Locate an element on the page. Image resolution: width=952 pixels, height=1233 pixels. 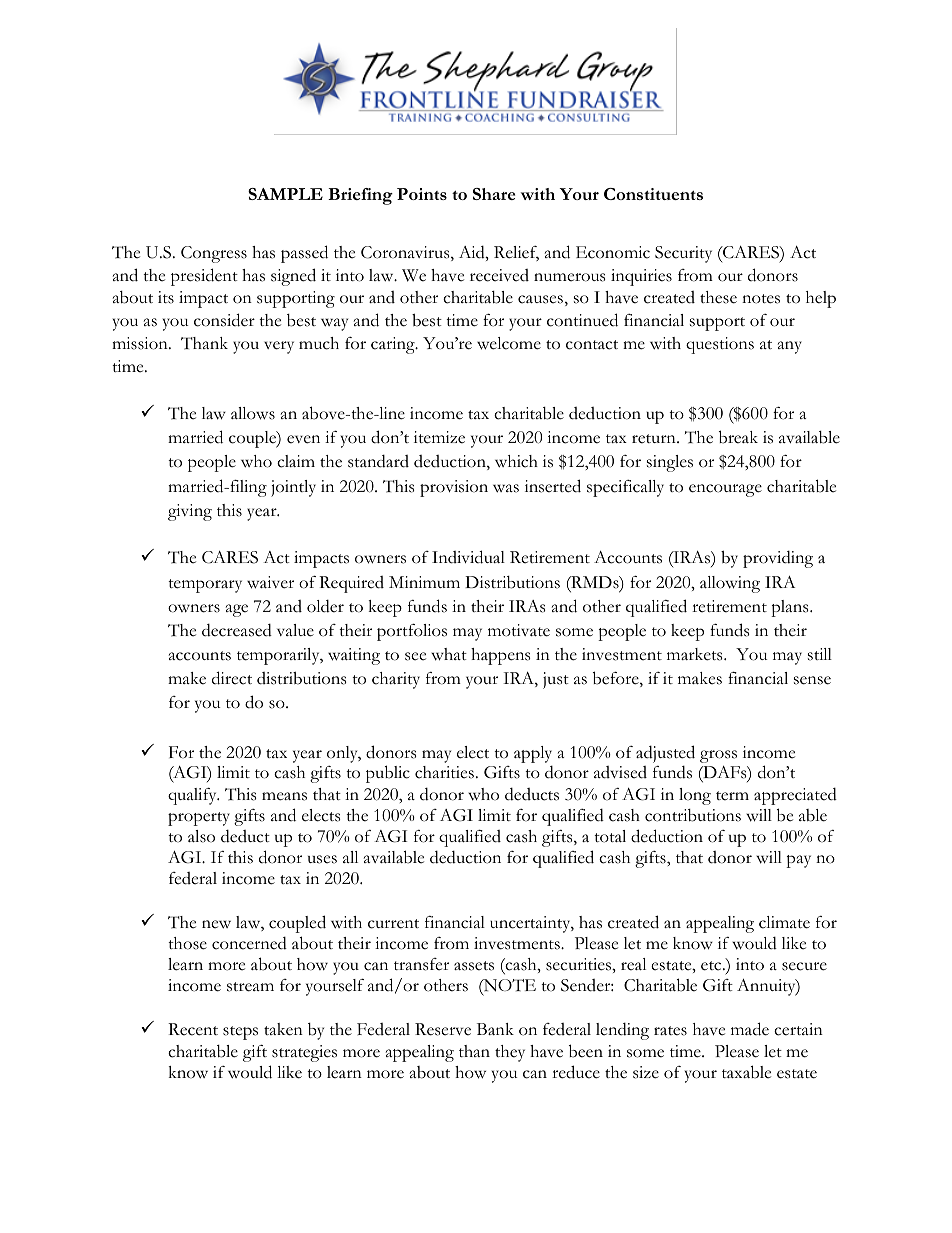
charities is located at coordinates (444, 772).
